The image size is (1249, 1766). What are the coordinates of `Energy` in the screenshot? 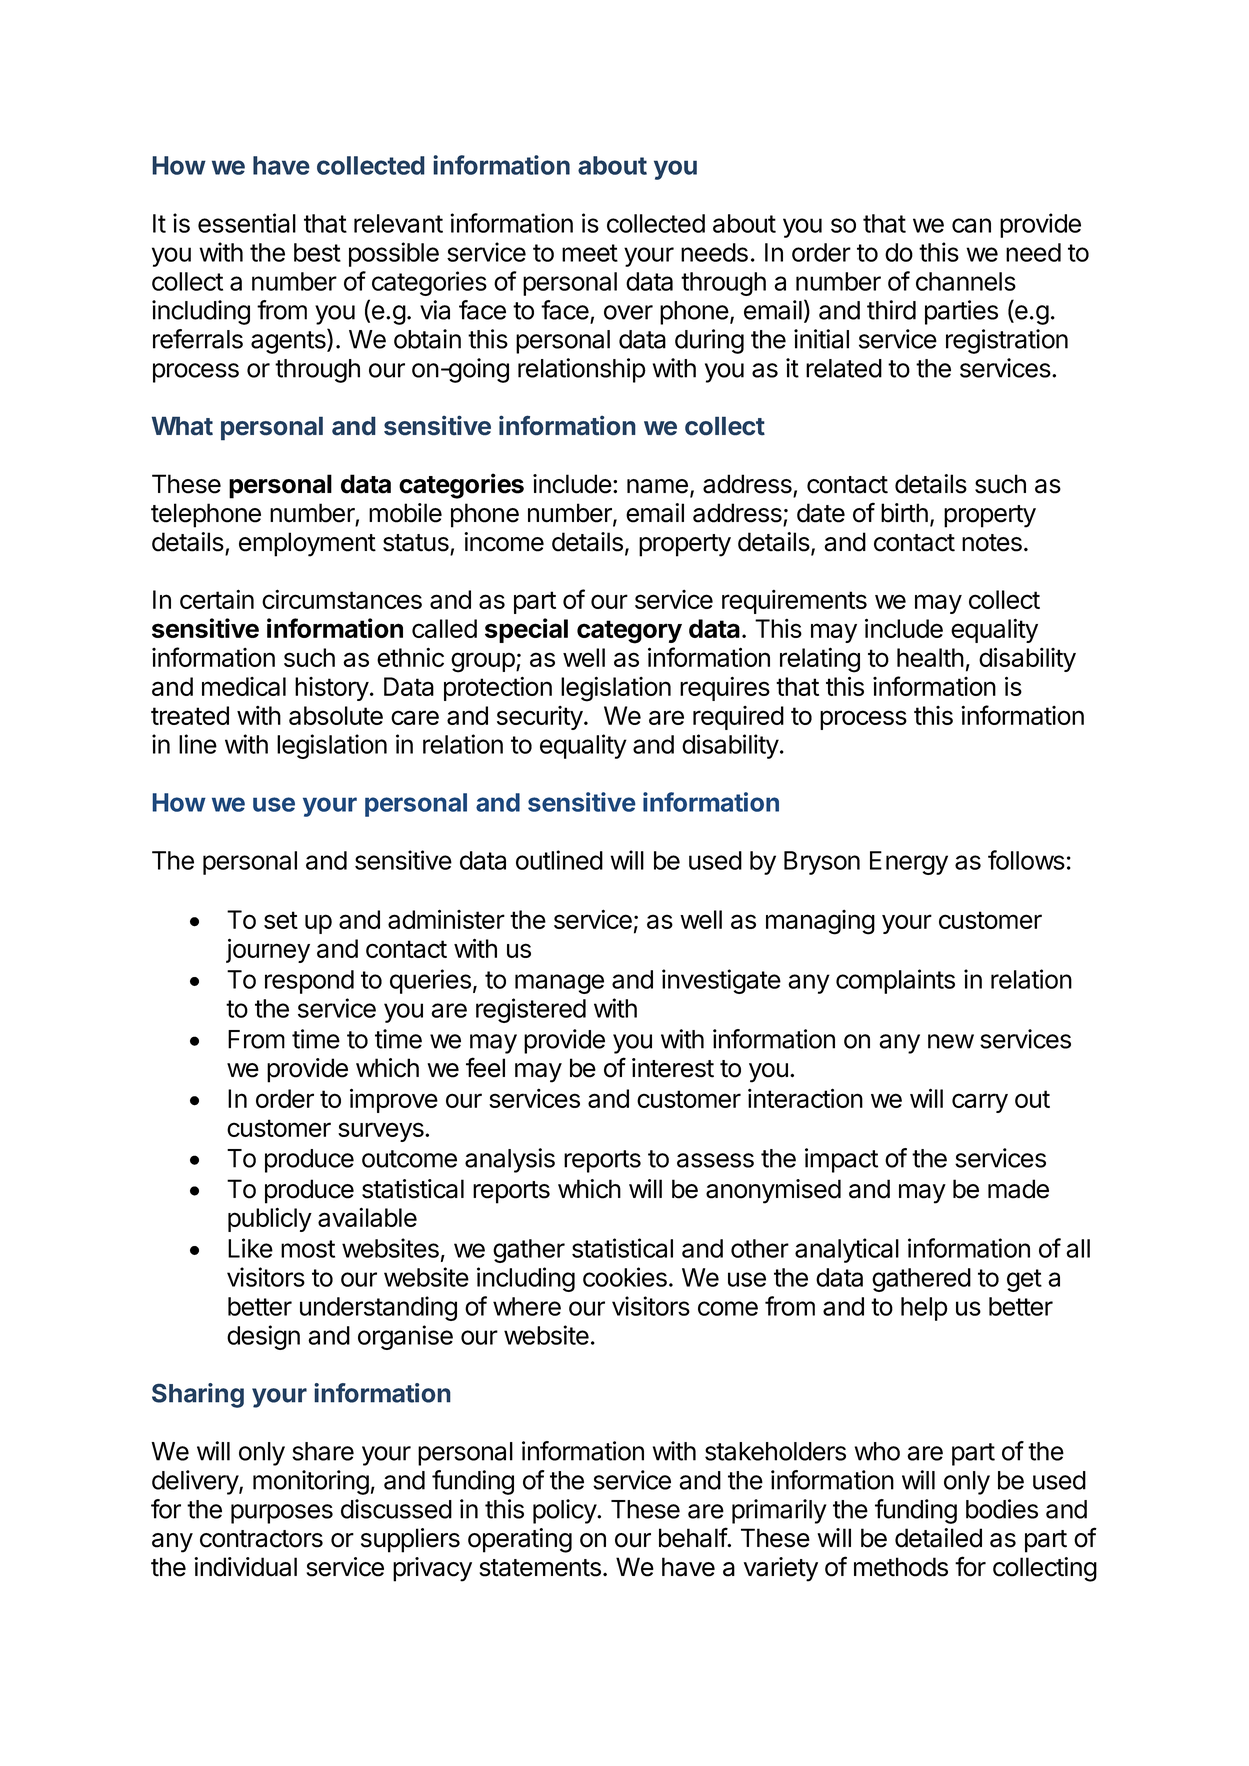 It's located at (909, 863).
